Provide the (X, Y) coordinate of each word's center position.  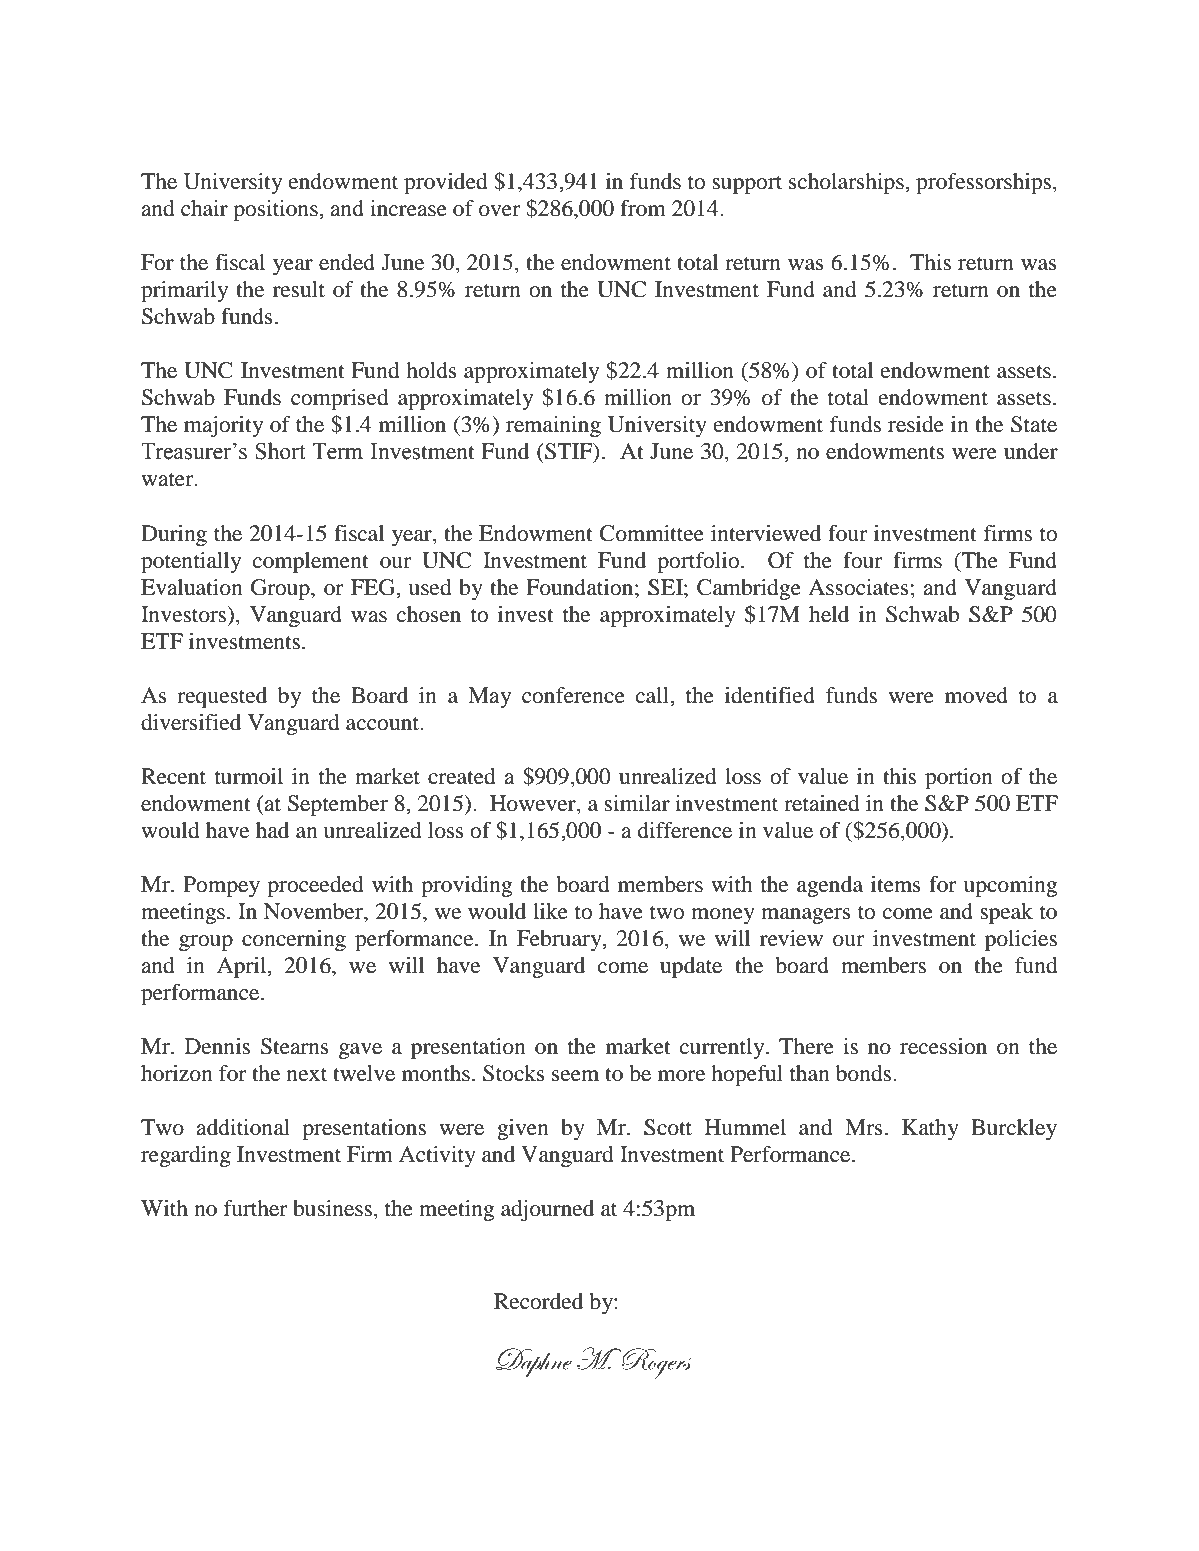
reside (916, 424)
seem (575, 1076)
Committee (652, 533)
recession (943, 1046)
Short (280, 451)
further (256, 1208)
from (643, 208)
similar (637, 803)
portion (959, 778)
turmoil (249, 776)
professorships (983, 183)
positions (276, 210)
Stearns (295, 1046)
